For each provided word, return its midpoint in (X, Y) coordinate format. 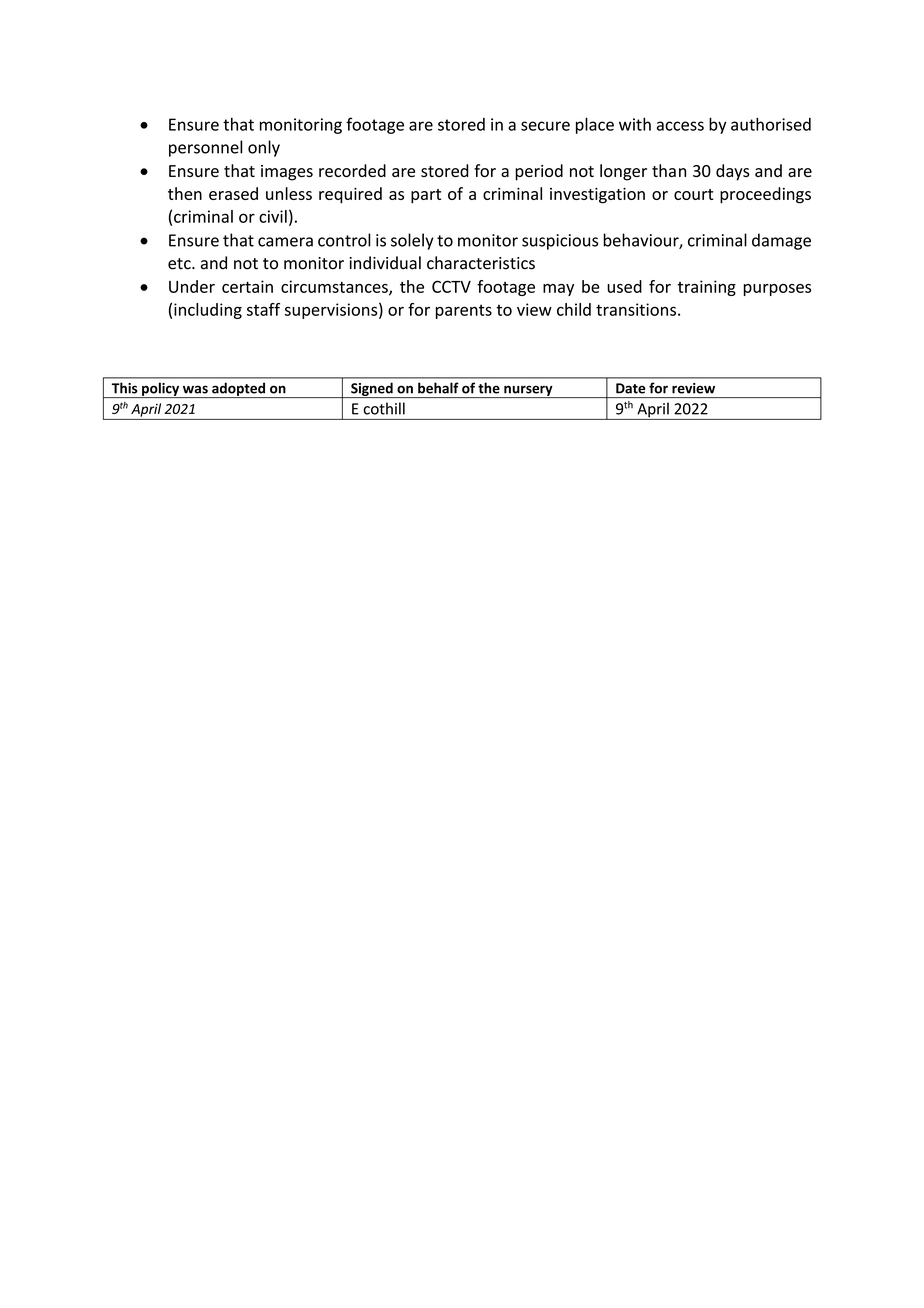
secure (545, 126)
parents (464, 311)
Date (630, 388)
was (195, 389)
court (693, 194)
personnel (205, 148)
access (680, 126)
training (707, 288)
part (426, 196)
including (208, 311)
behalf (438, 388)
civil (273, 216)
